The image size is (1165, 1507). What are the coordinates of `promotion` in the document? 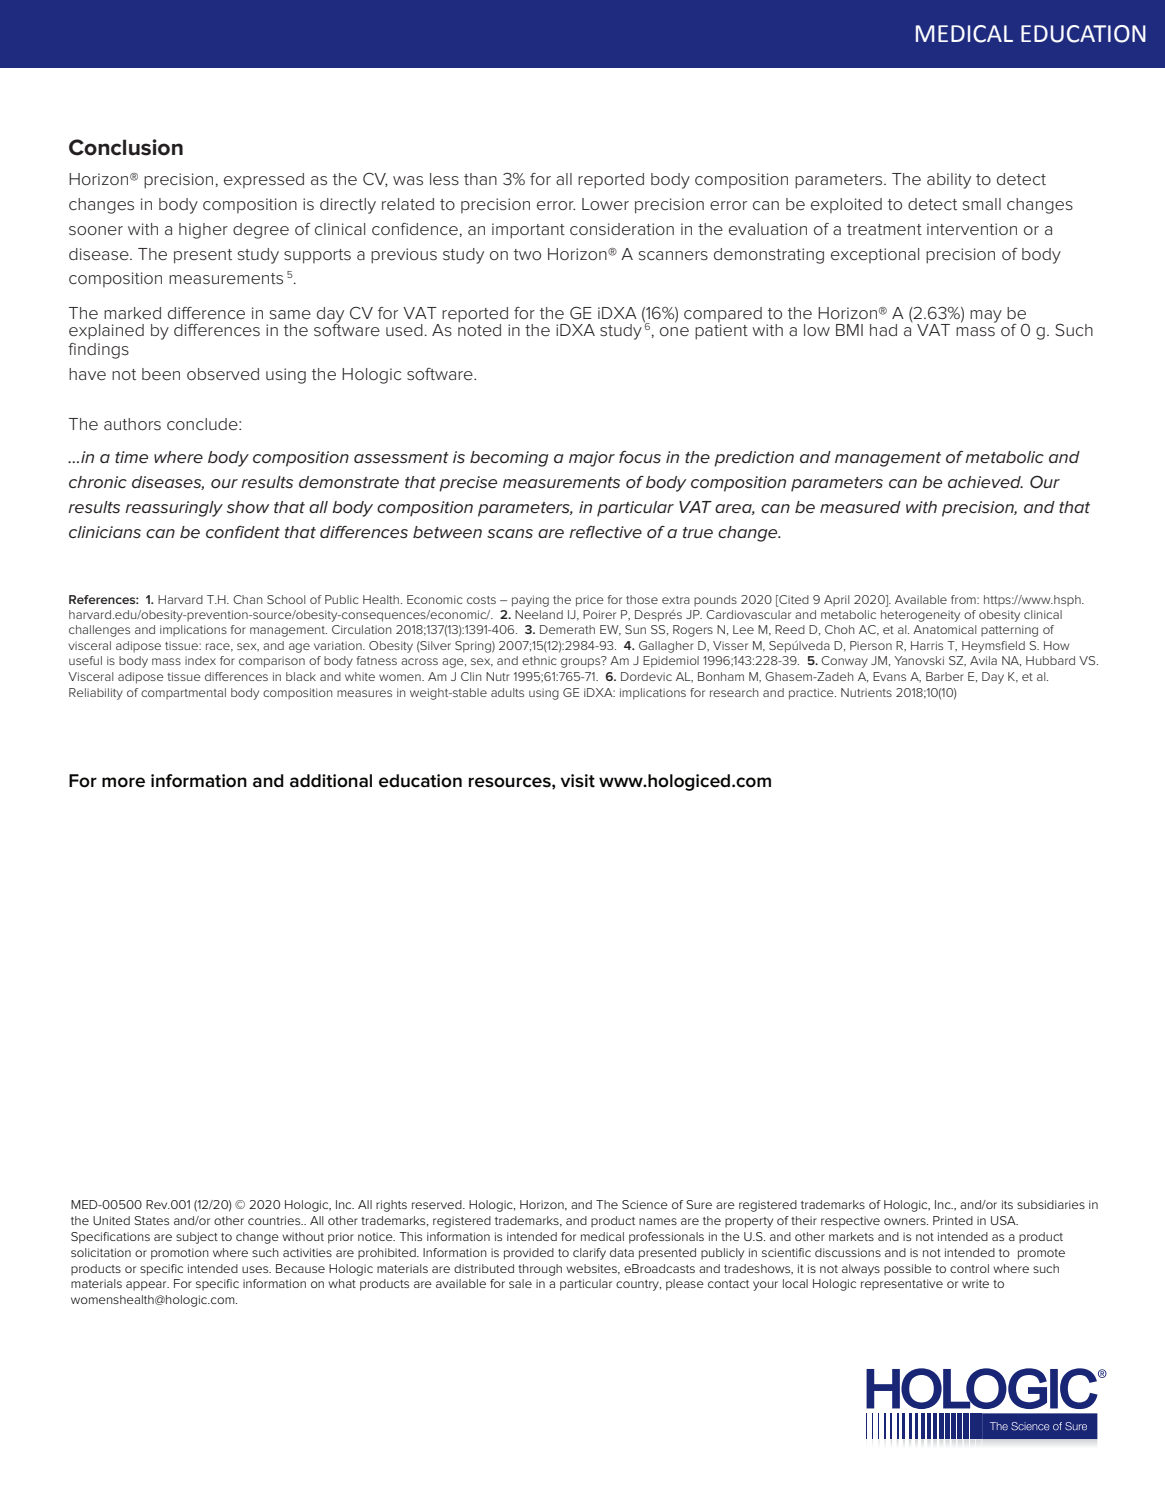 It's located at (180, 1254).
